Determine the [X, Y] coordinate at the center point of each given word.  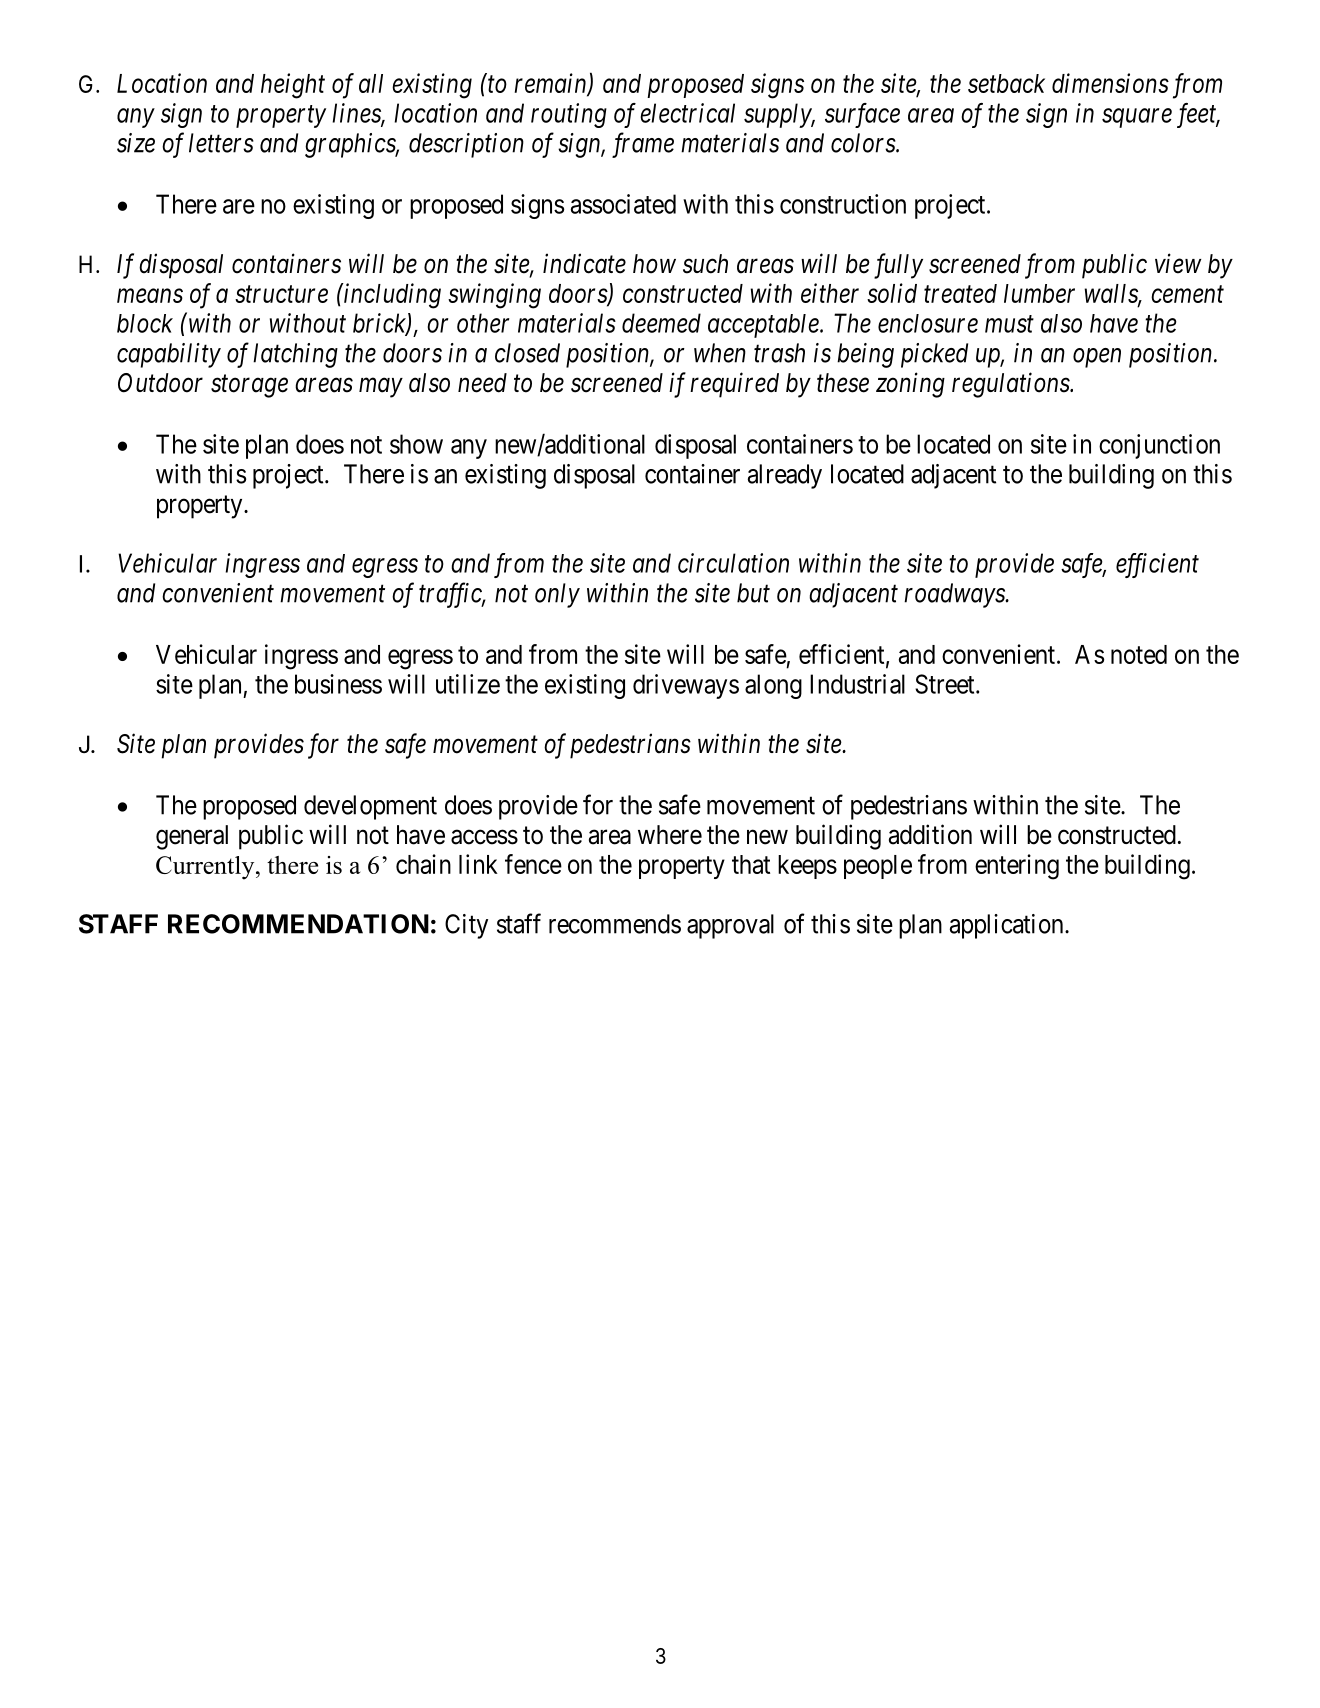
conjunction [1159, 446]
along [773, 686]
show [416, 444]
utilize [468, 684]
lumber [1039, 293]
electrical [687, 113]
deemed [661, 323]
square [1137, 118]
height [293, 86]
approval [730, 926]
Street [946, 684]
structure [281, 294]
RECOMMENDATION [298, 924]
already [785, 476]
